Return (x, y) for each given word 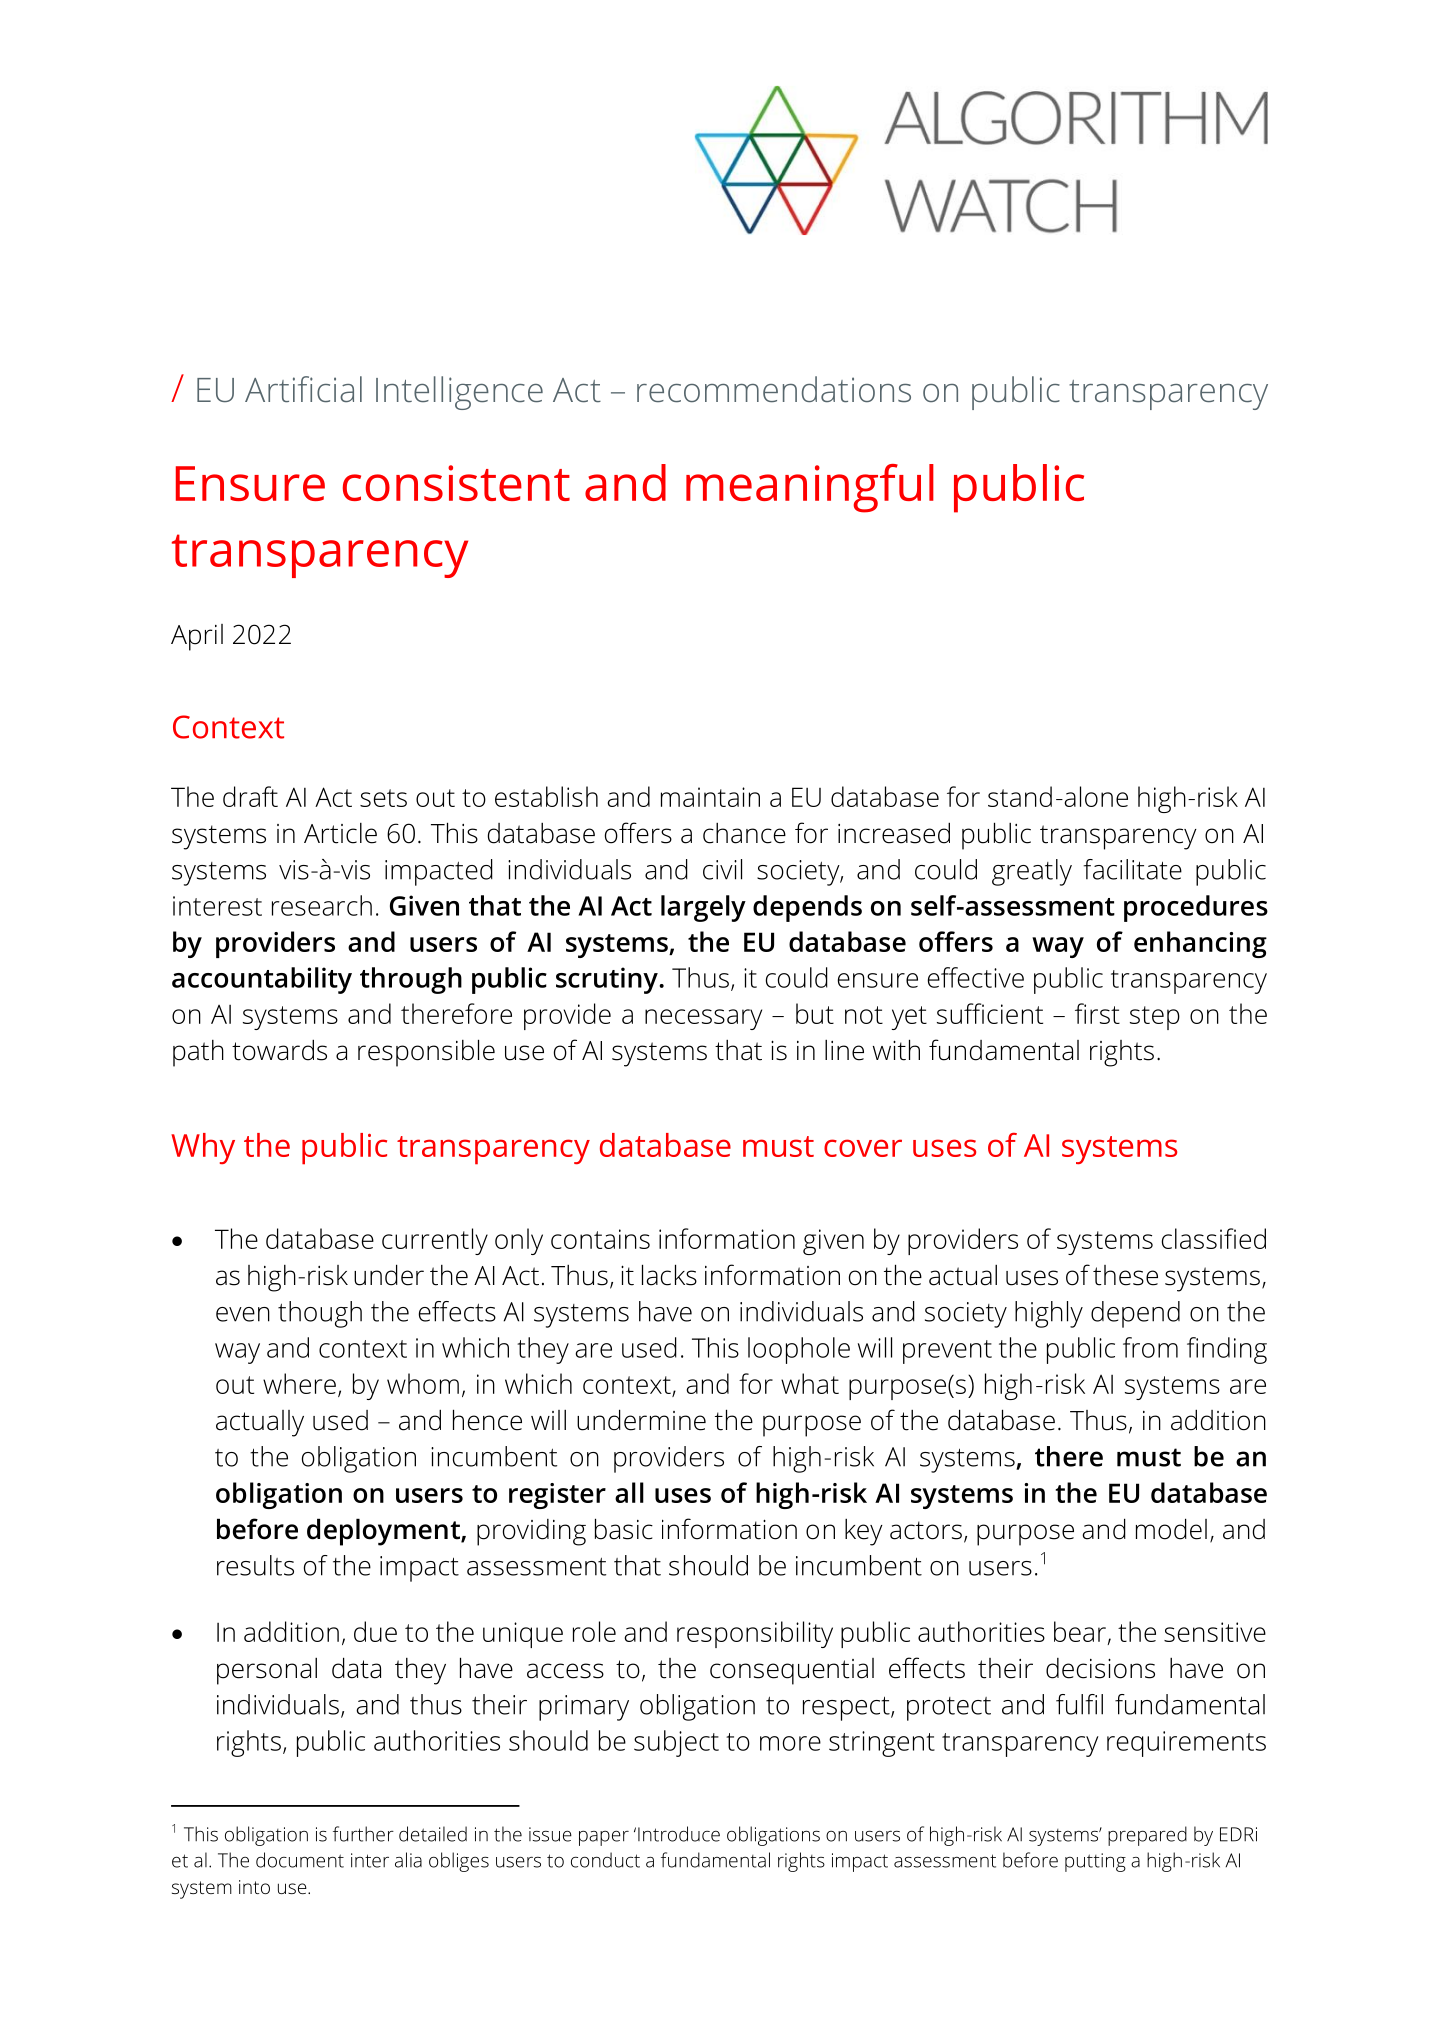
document (300, 1860)
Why (203, 1148)
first (1097, 1013)
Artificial (303, 389)
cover (863, 1148)
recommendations (774, 389)
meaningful (810, 488)
